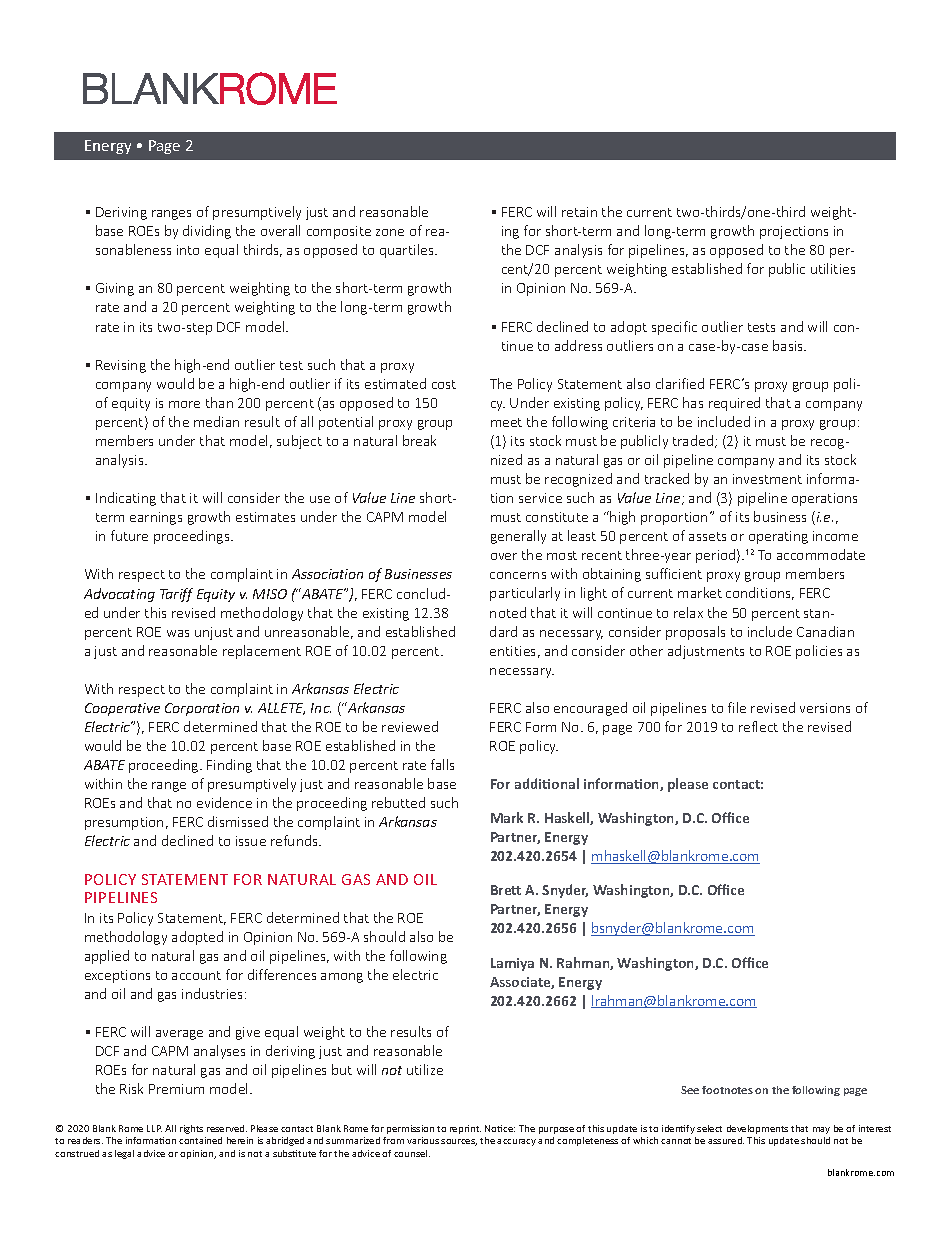 The width and height of the image is (952, 1233). I want to click on generally, so click(518, 537).
